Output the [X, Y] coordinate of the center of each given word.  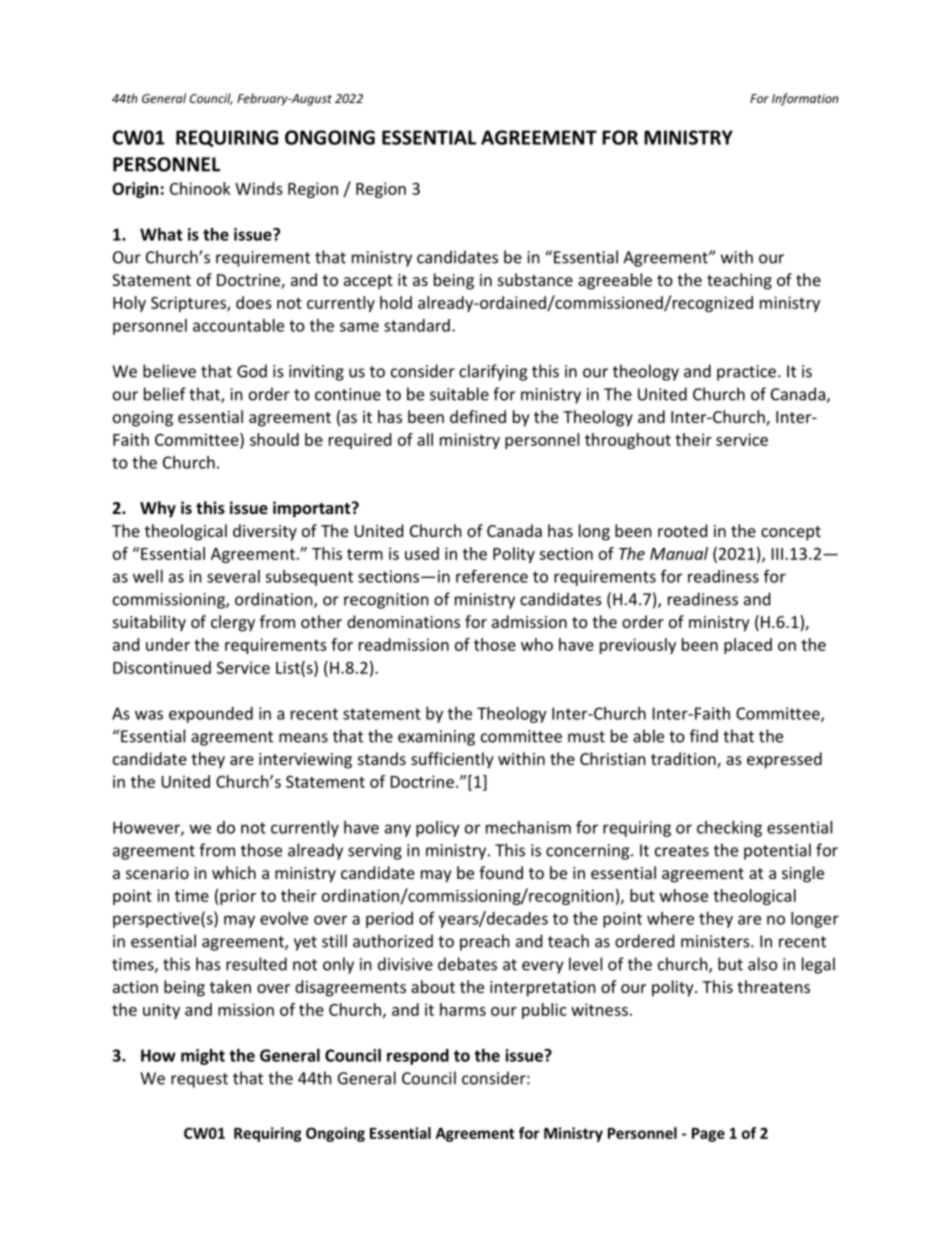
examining [436, 738]
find [704, 736]
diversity [265, 532]
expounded [211, 715]
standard [417, 325]
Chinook [200, 188]
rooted [682, 530]
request [199, 1080]
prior [238, 897]
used [422, 553]
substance [535, 279]
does [254, 302]
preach [485, 942]
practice [746, 373]
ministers [716, 941]
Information [805, 99]
